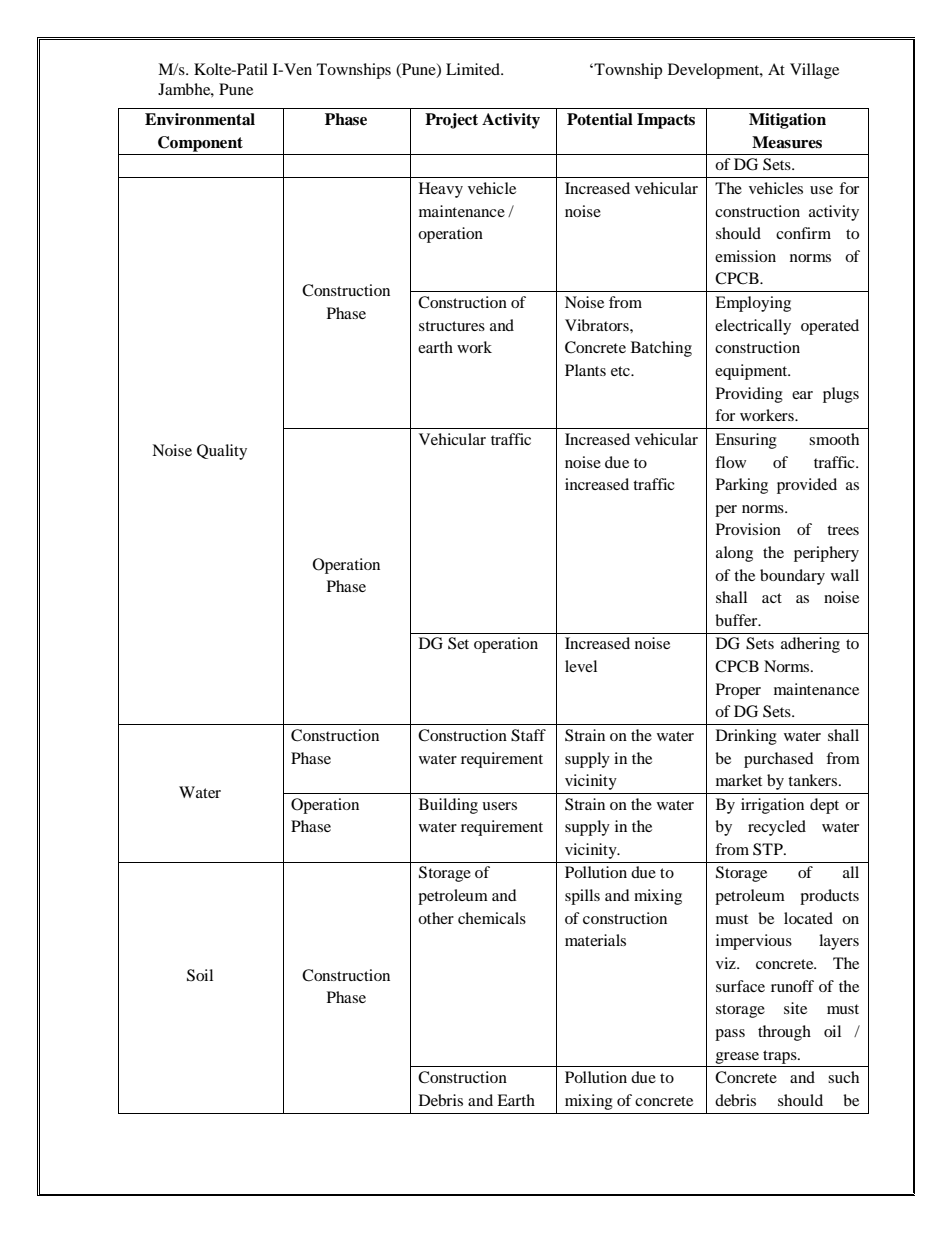 Image resolution: width=952 pixels, height=1233 pixels. I want to click on Mitigation, so click(787, 121).
